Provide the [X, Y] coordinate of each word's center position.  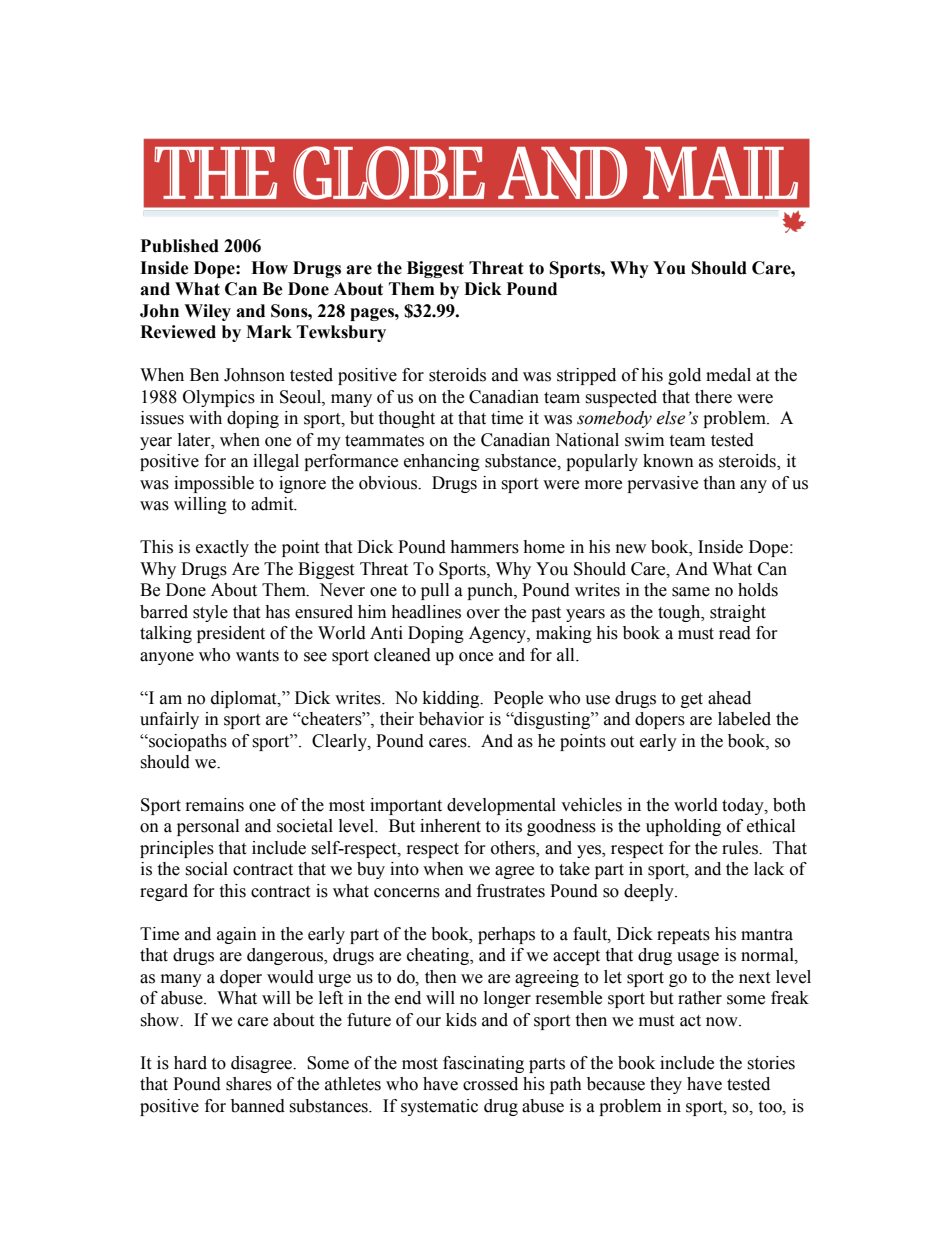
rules [741, 848]
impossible [214, 484]
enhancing [442, 462]
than [719, 483]
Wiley [207, 312]
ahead [729, 698]
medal [728, 375]
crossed [490, 1084]
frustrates [511, 891]
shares [249, 1084]
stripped [586, 376]
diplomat [245, 699]
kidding [452, 699]
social [206, 869]
